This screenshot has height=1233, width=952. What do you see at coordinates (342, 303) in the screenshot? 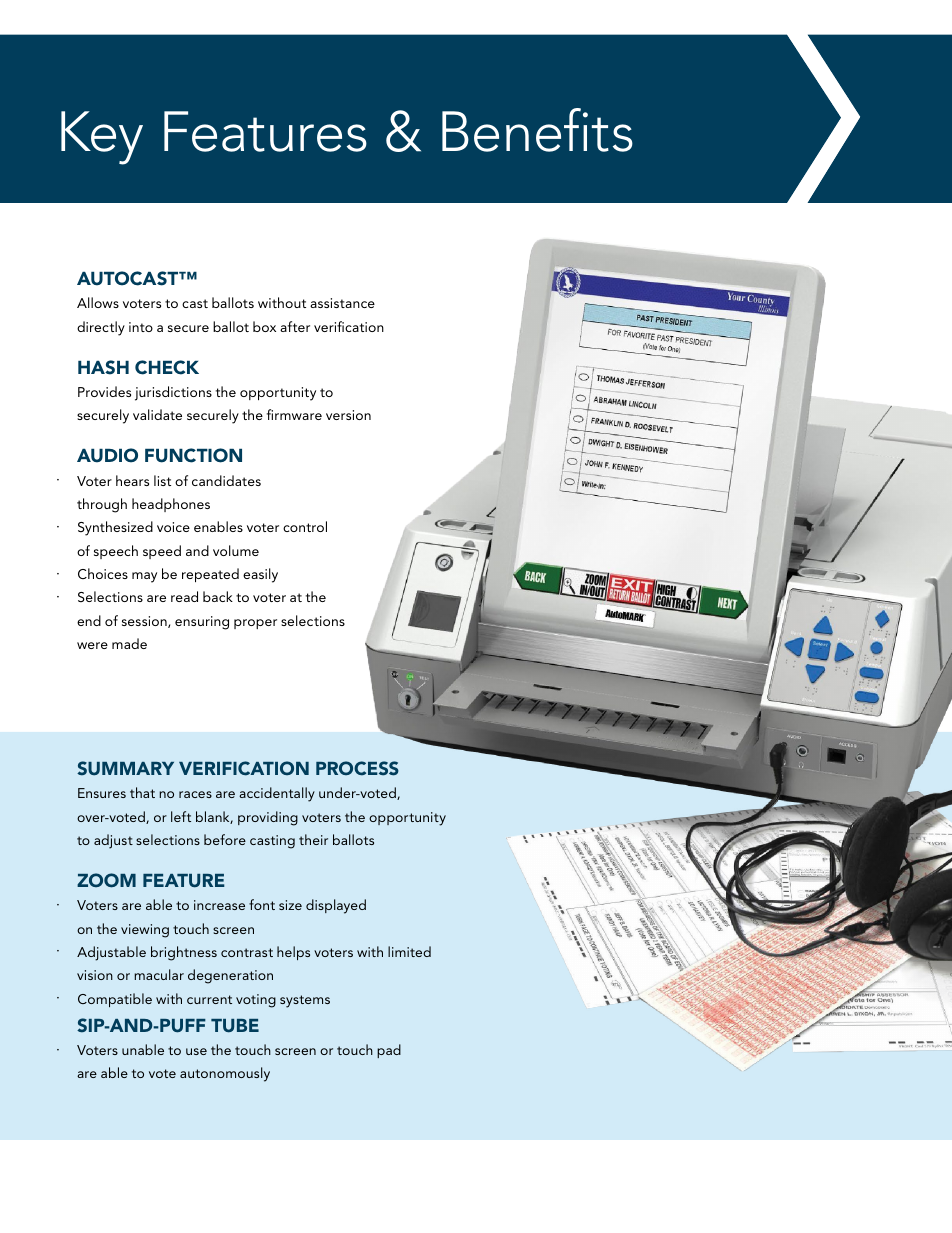
I see `assistance` at bounding box center [342, 303].
